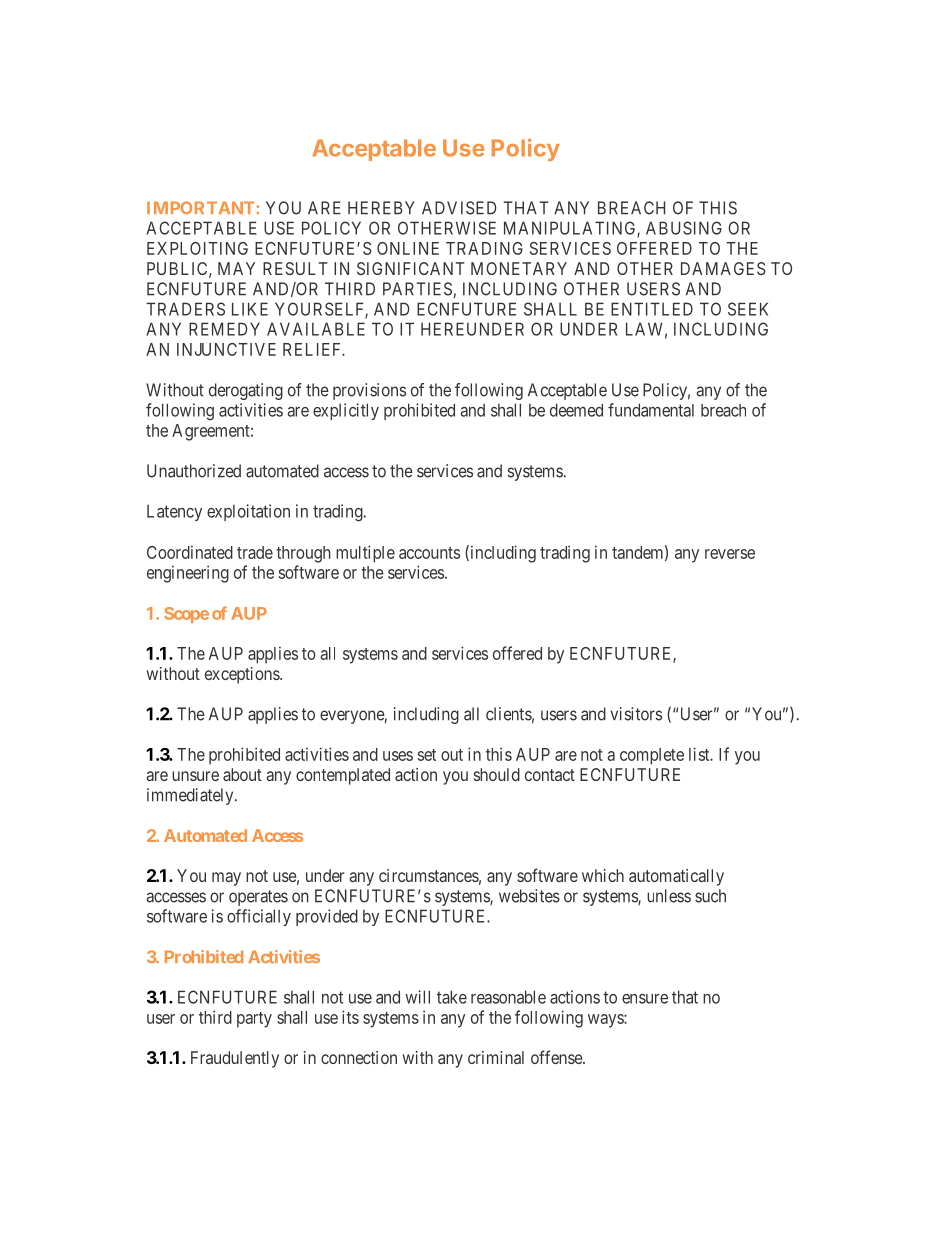 This image has width=952, height=1233. I want to click on complete, so click(652, 756).
